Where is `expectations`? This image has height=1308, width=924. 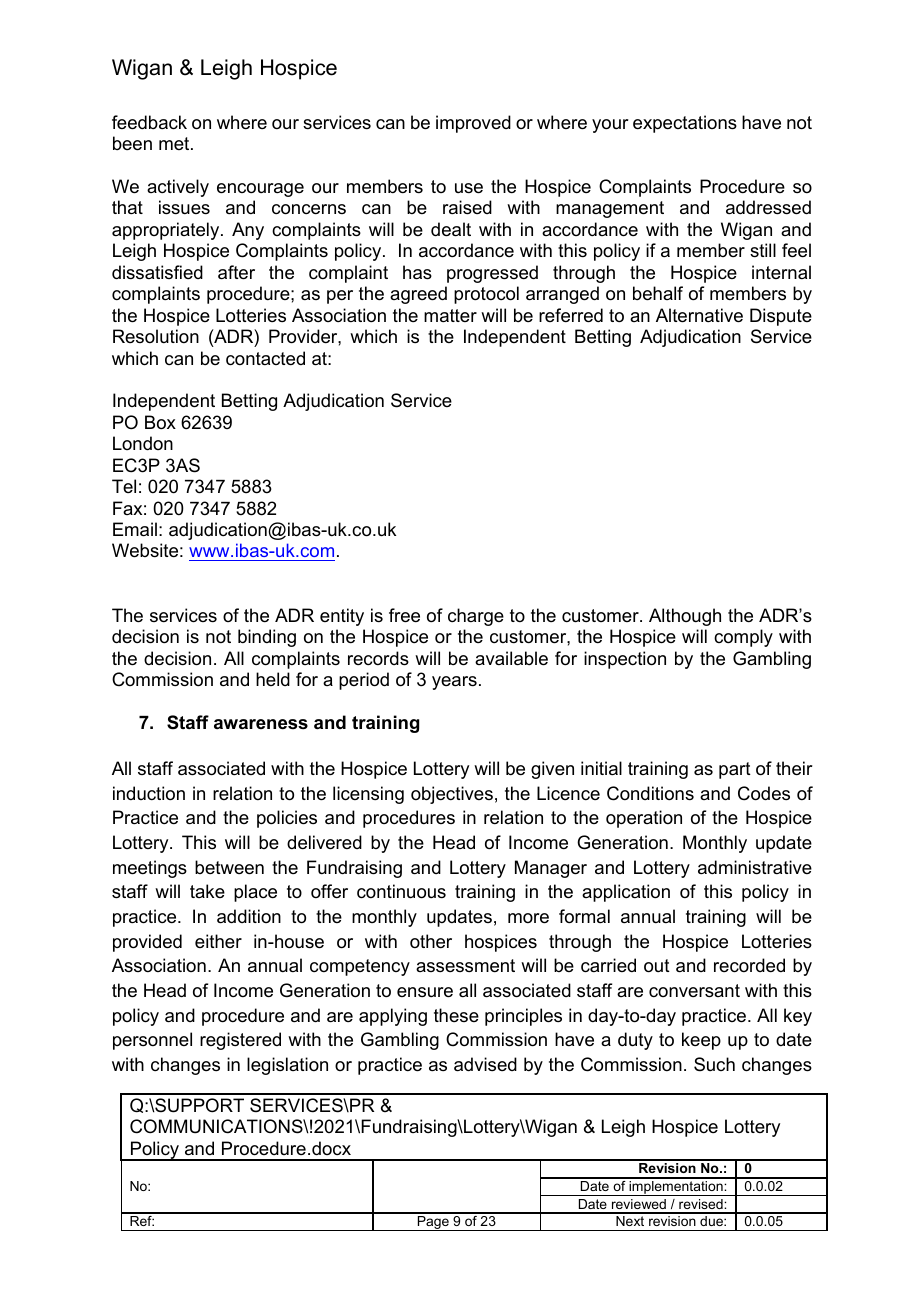
expectations is located at coordinates (685, 124).
